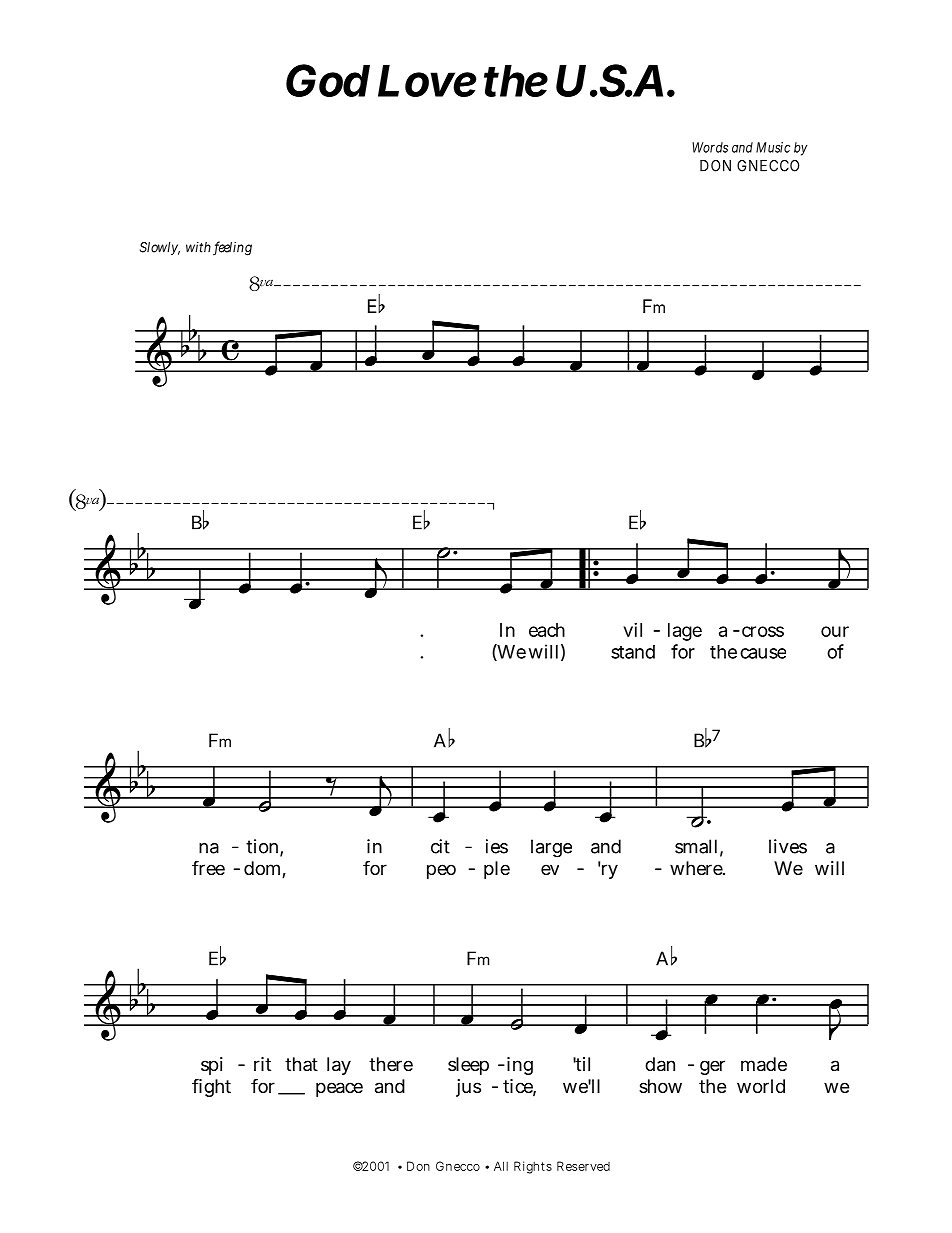 This screenshot has height=1233, width=952. Describe the element at coordinates (328, 80) in the screenshot. I see `God` at that location.
